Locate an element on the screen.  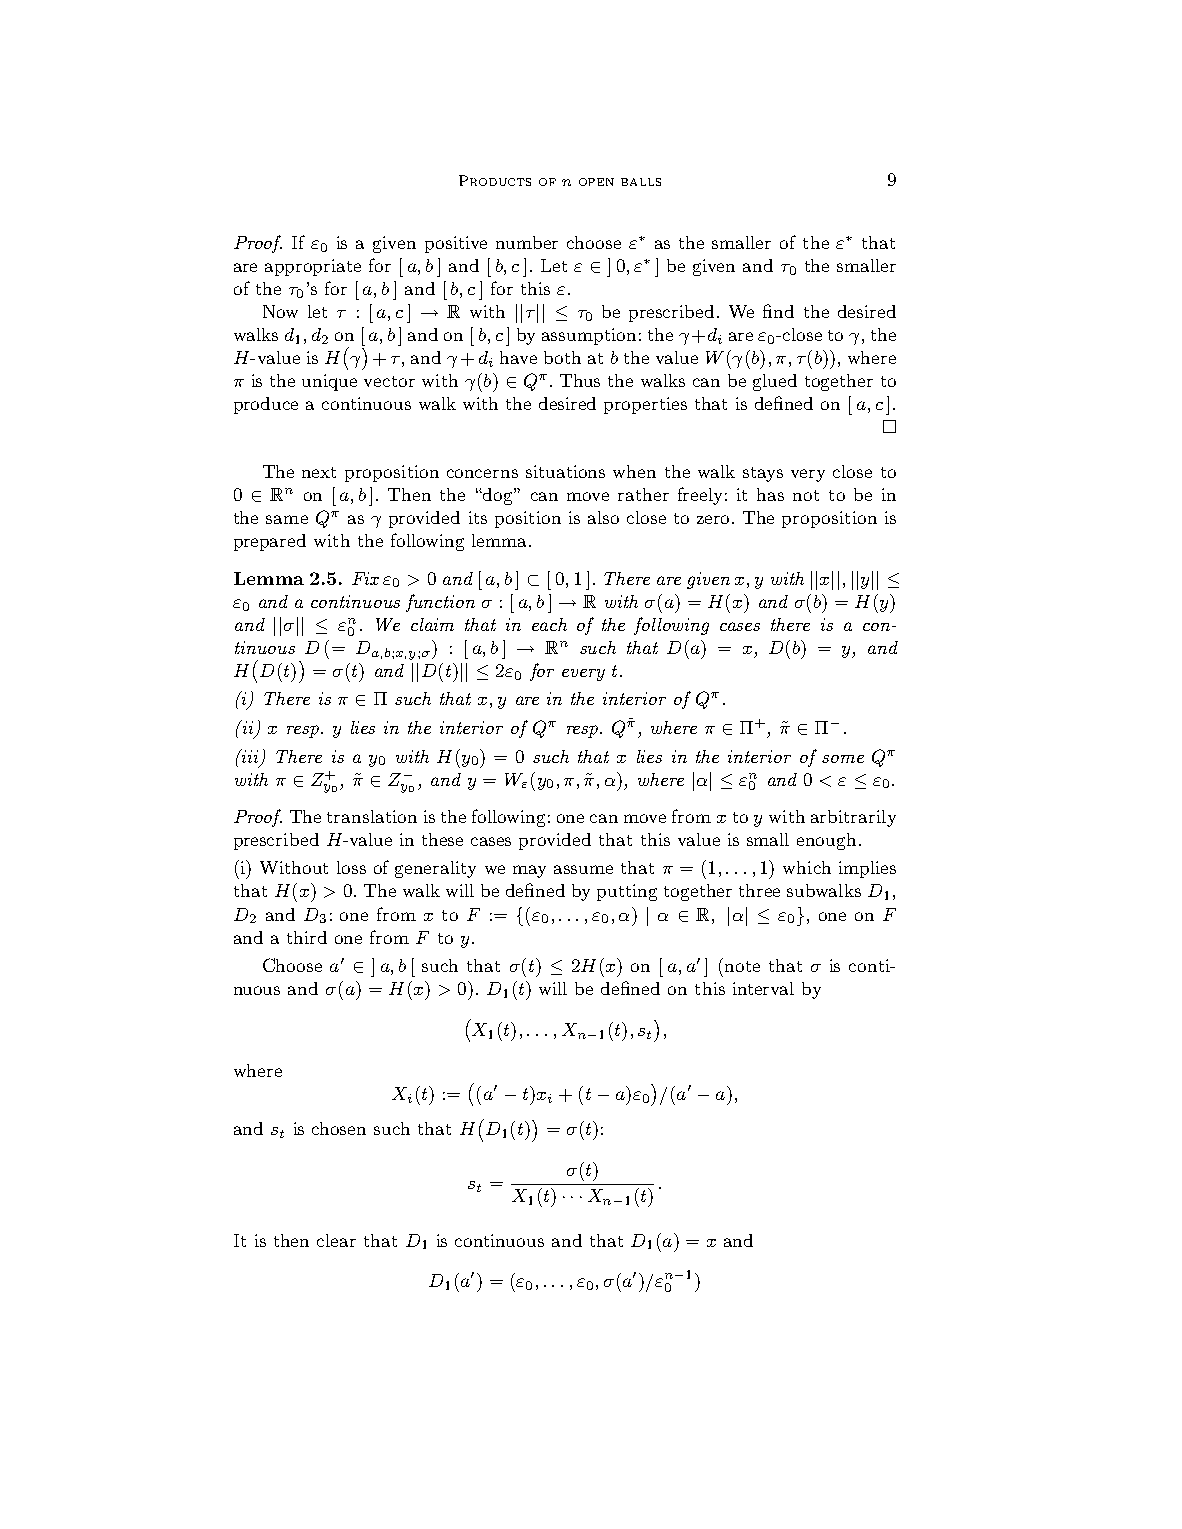
chosen is located at coordinates (339, 1128).
